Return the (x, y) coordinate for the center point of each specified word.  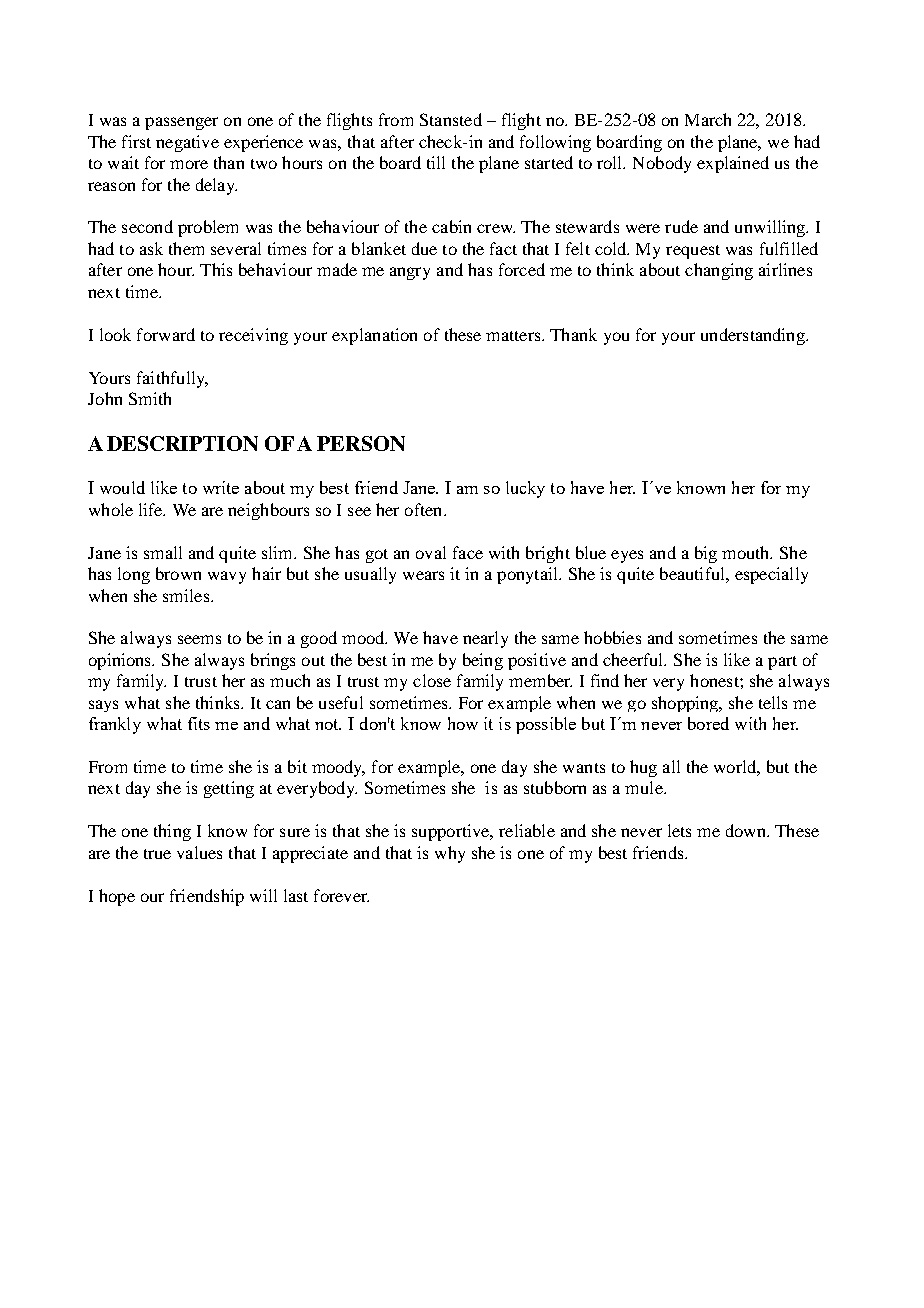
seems (199, 639)
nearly (485, 639)
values (199, 852)
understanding (754, 336)
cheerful (634, 659)
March (708, 119)
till (436, 162)
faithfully (172, 379)
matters (514, 336)
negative (187, 143)
